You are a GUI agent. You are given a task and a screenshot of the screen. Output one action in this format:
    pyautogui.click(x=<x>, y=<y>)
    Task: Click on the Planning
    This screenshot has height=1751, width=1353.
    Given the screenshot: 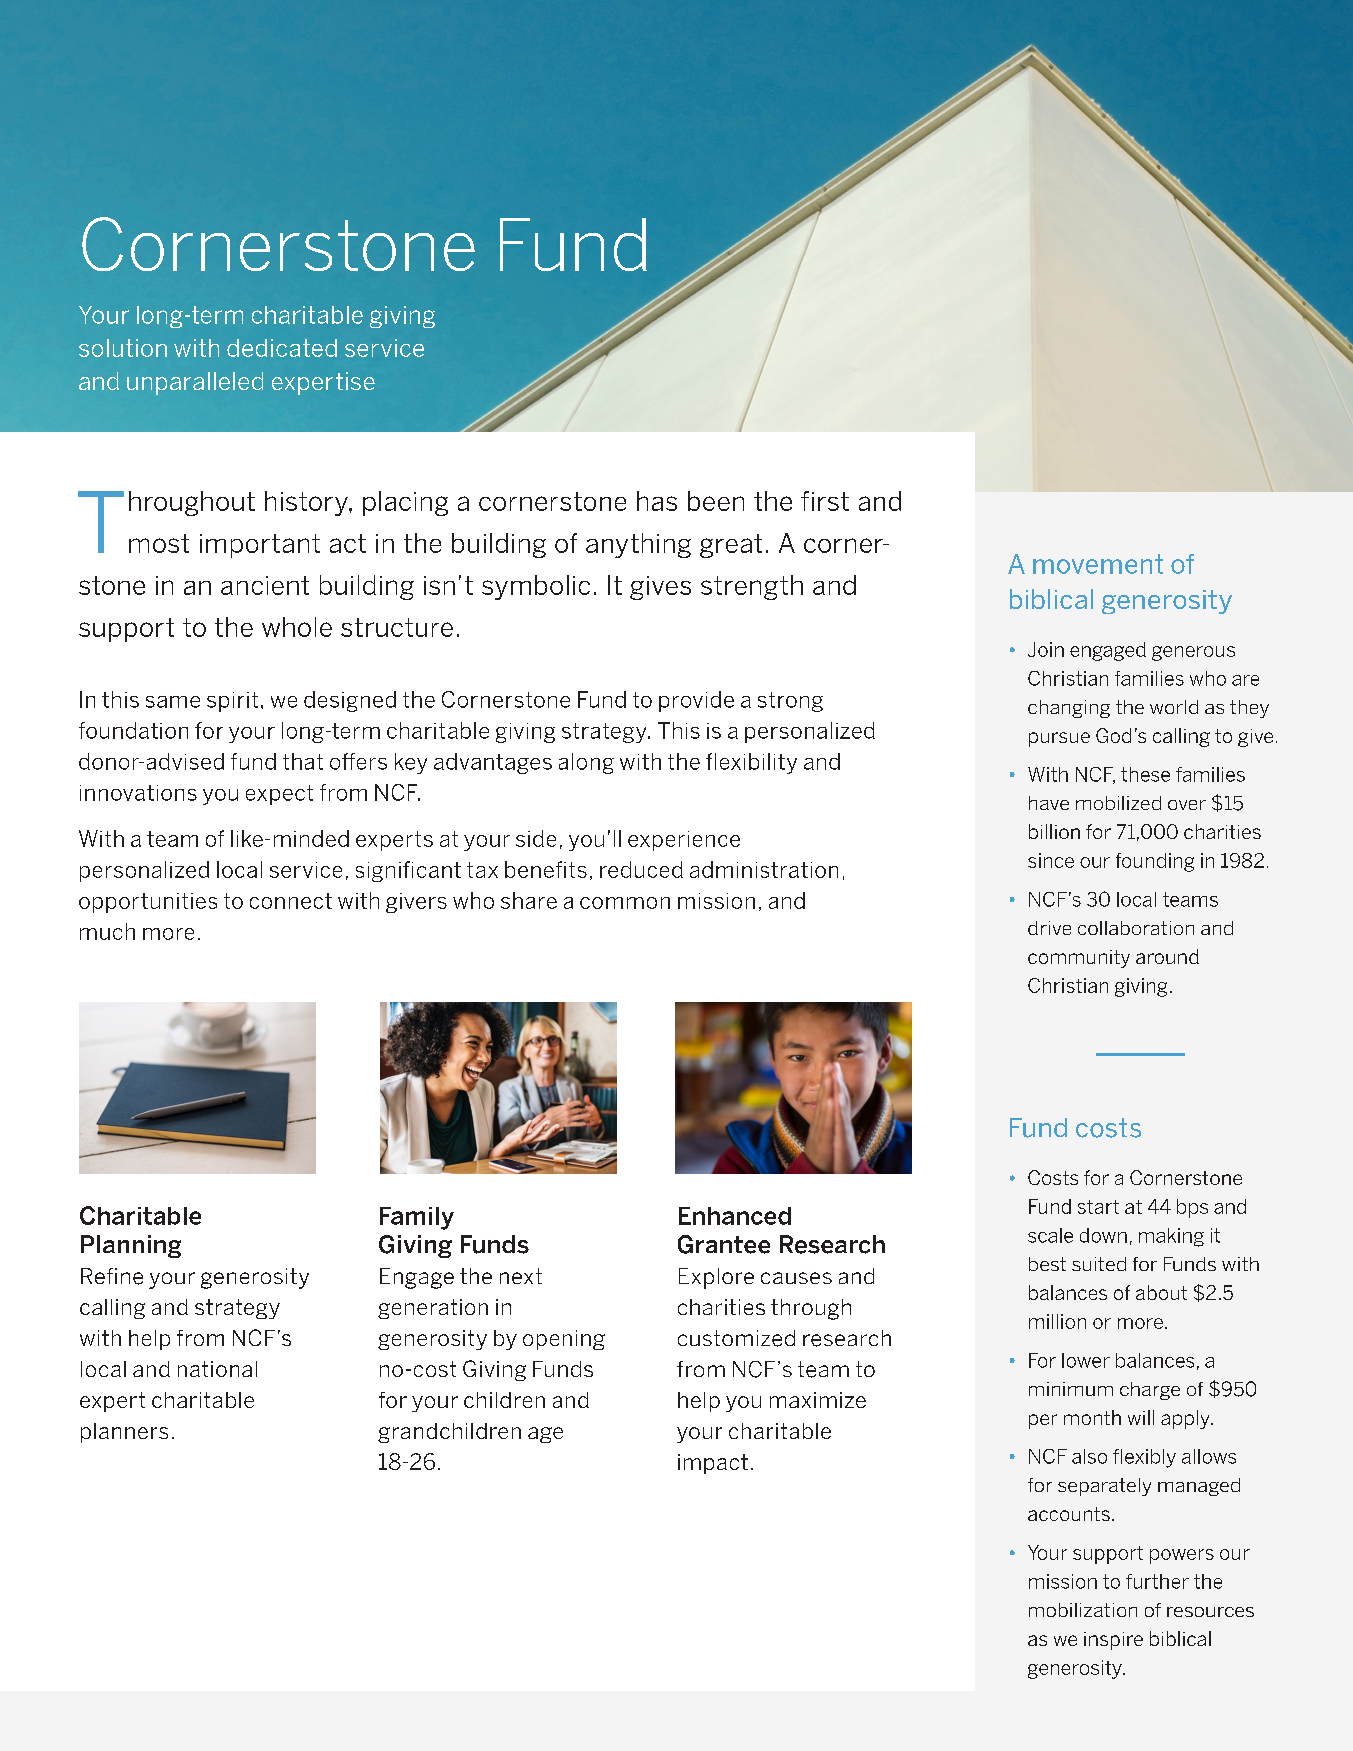 What is the action you would take?
    pyautogui.click(x=131, y=1246)
